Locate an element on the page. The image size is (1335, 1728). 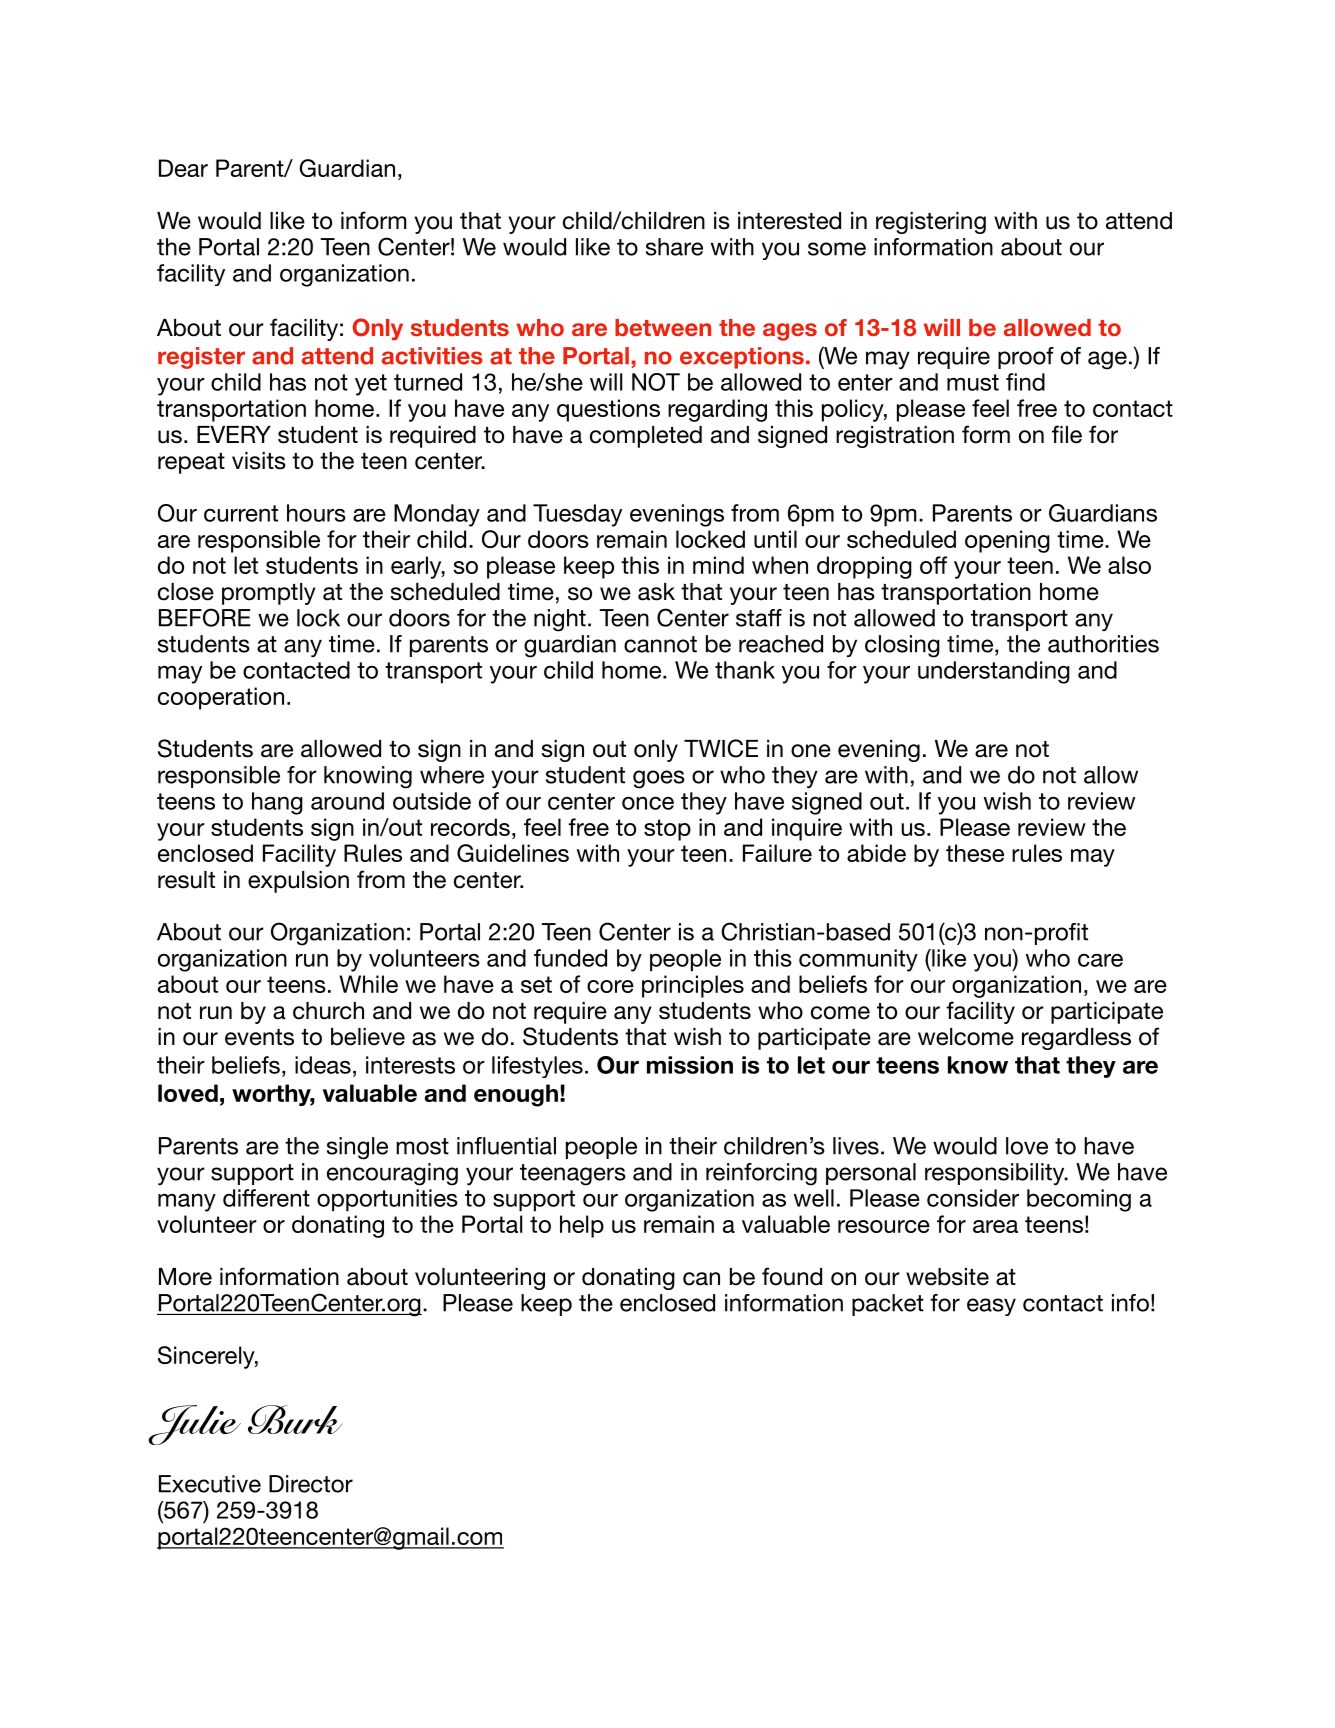
these is located at coordinates (975, 853).
